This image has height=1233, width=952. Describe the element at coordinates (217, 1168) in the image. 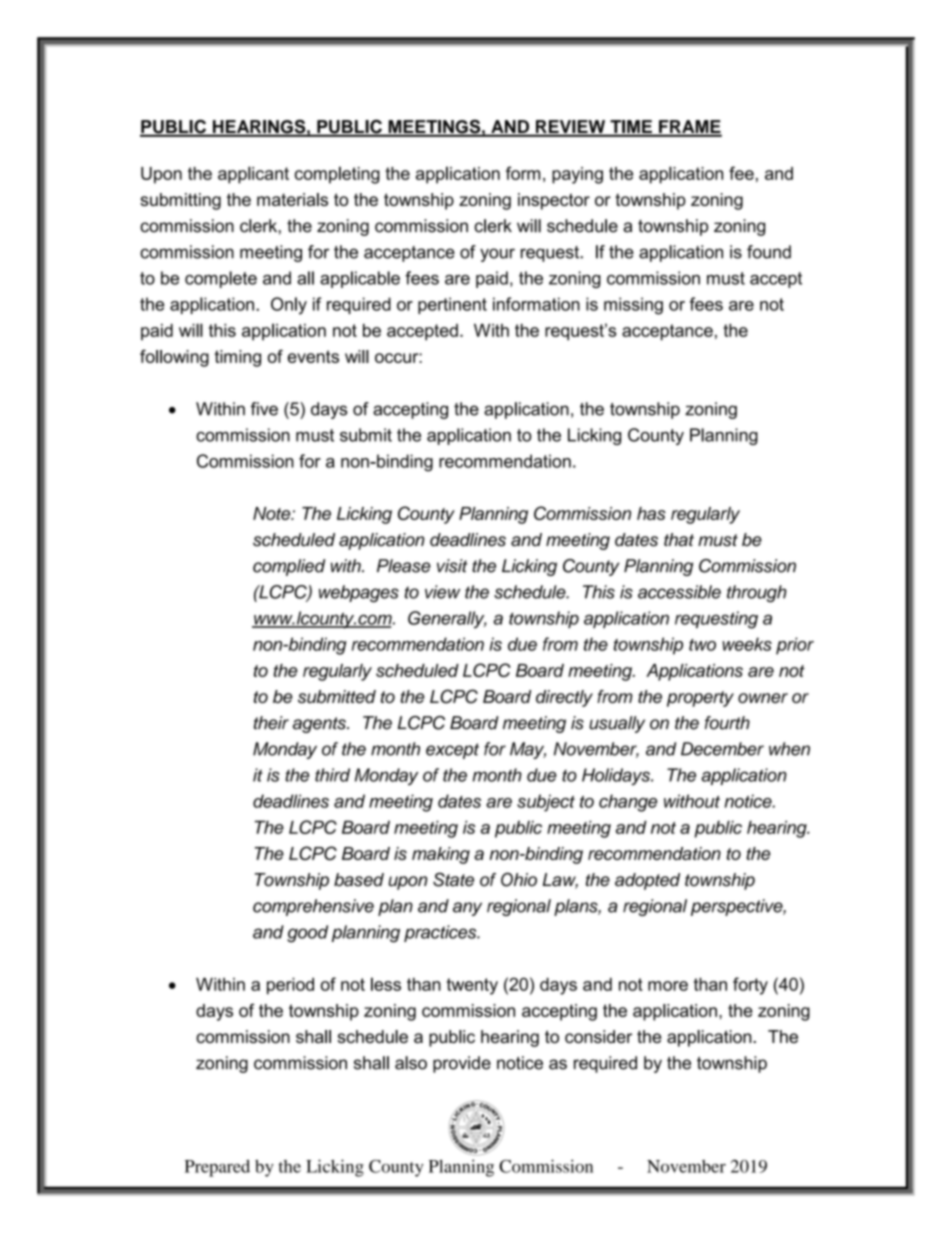

I see `Prepared` at that location.
